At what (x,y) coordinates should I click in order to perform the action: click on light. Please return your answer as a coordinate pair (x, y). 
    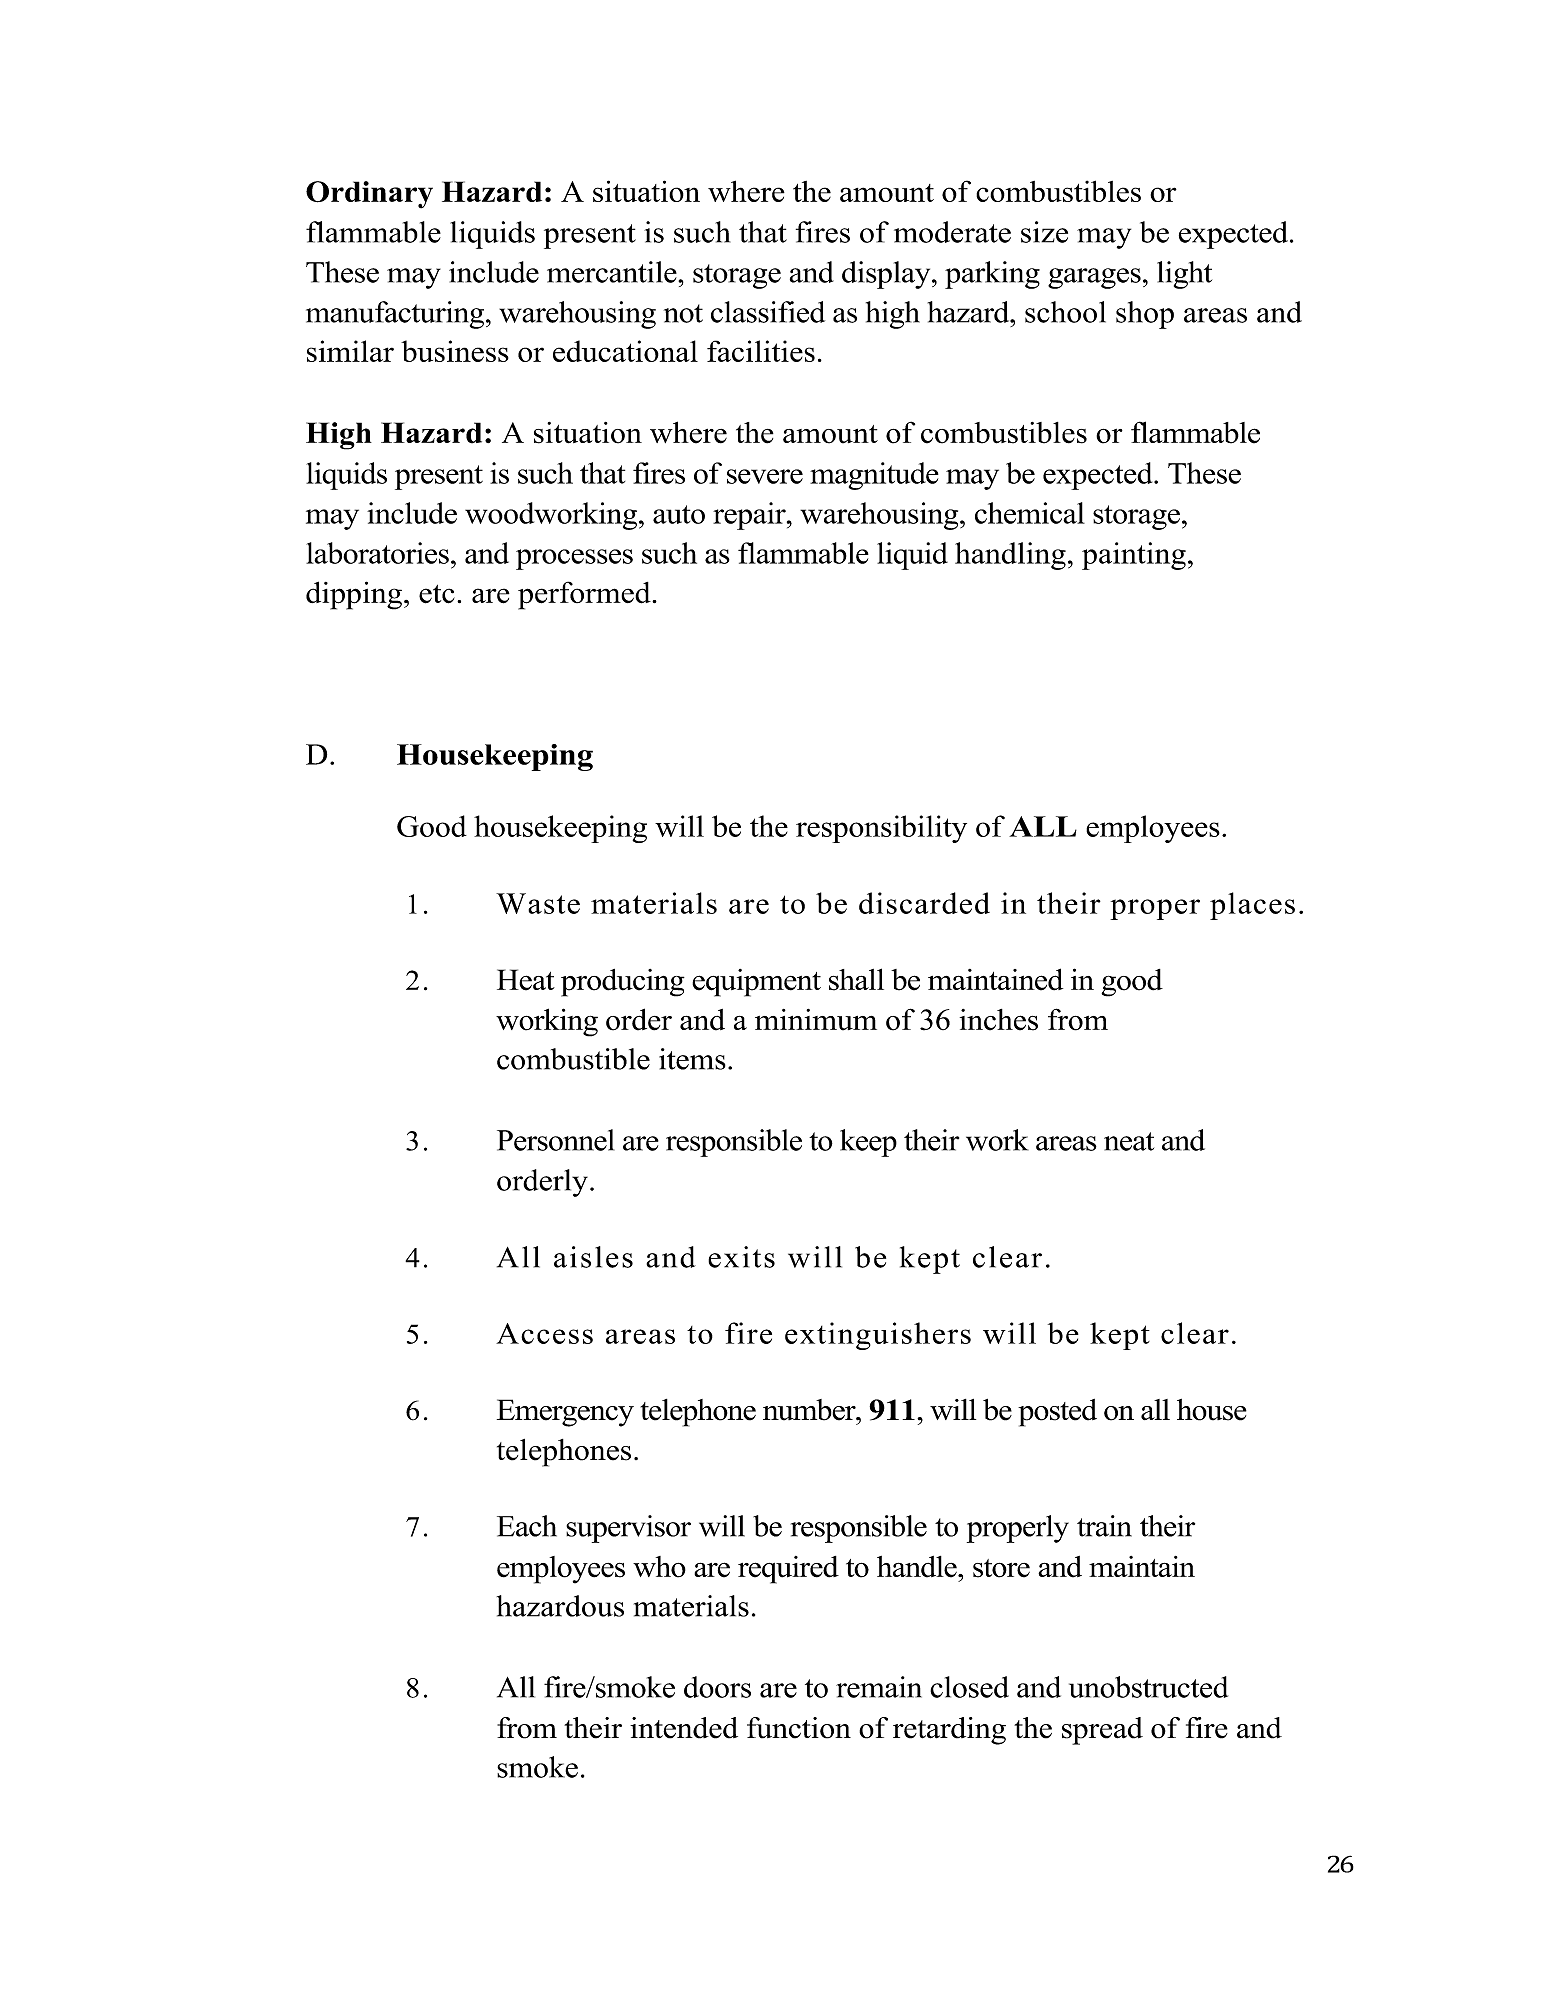
    Looking at the image, I should click on (1184, 275).
